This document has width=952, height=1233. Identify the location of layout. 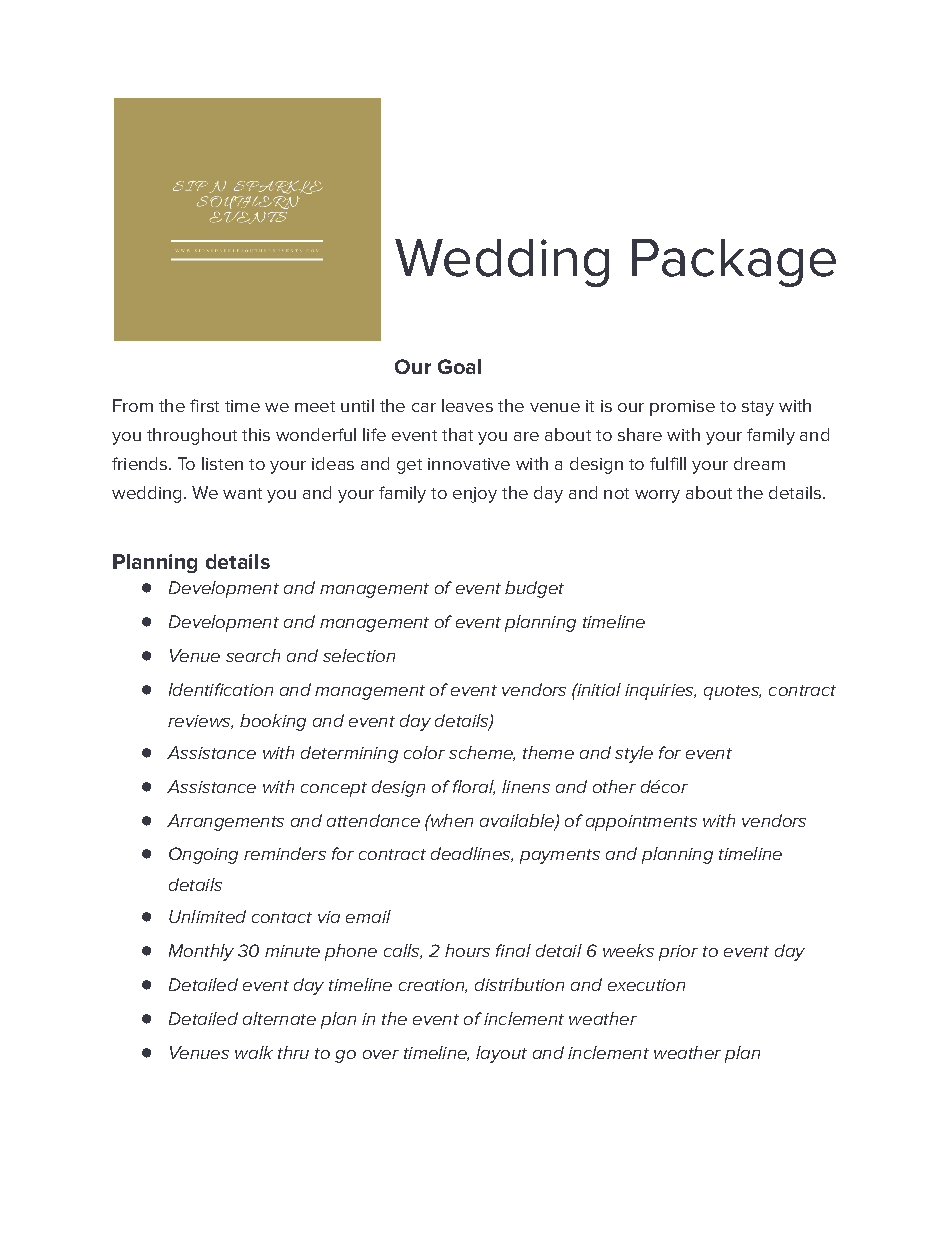
(501, 1054).
